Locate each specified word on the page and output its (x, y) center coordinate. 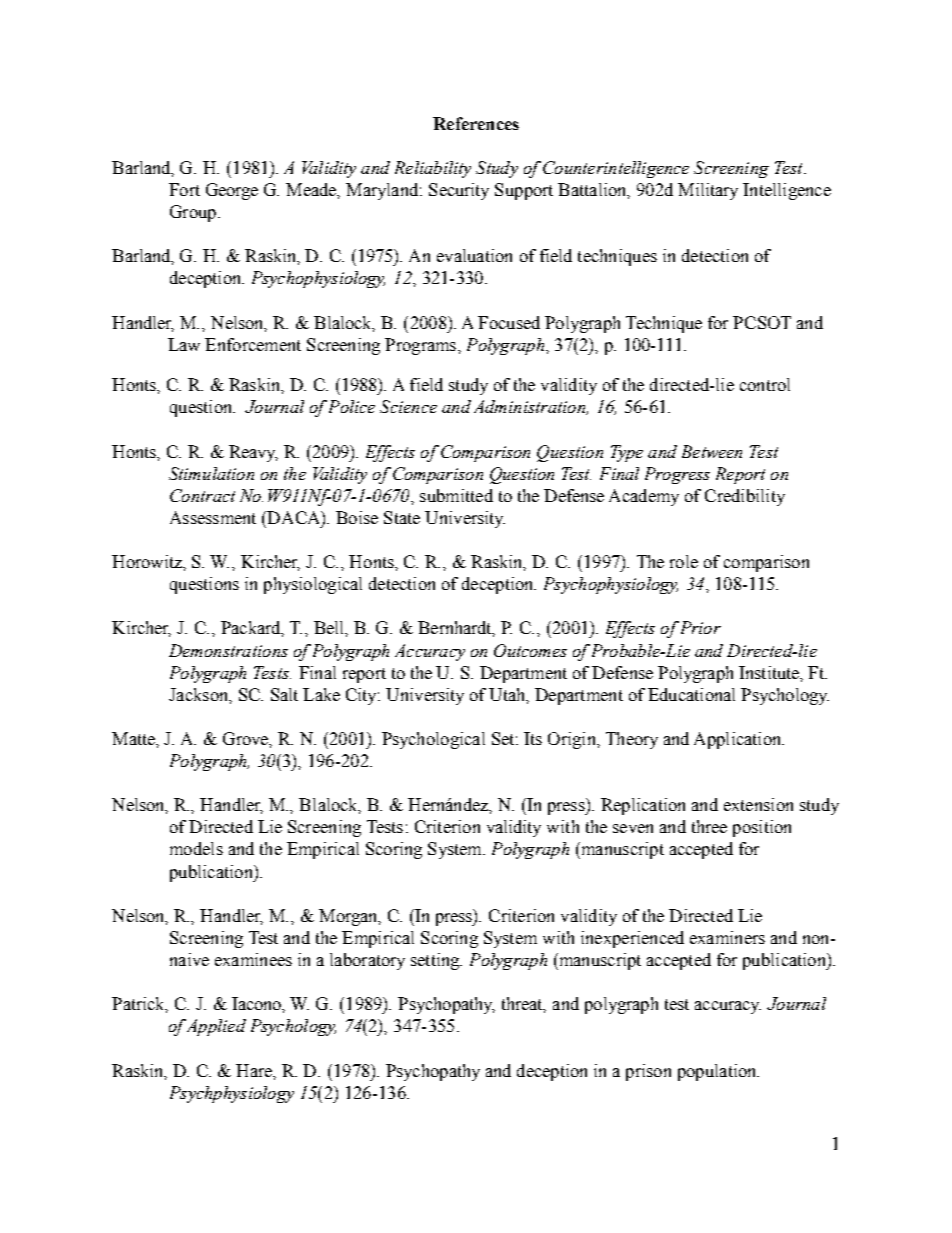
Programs (422, 346)
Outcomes (530, 650)
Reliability (433, 169)
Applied (215, 1027)
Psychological (433, 740)
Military (708, 191)
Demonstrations (228, 650)
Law (184, 344)
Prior (699, 627)
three (709, 826)
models (196, 848)
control (765, 384)
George (232, 191)
